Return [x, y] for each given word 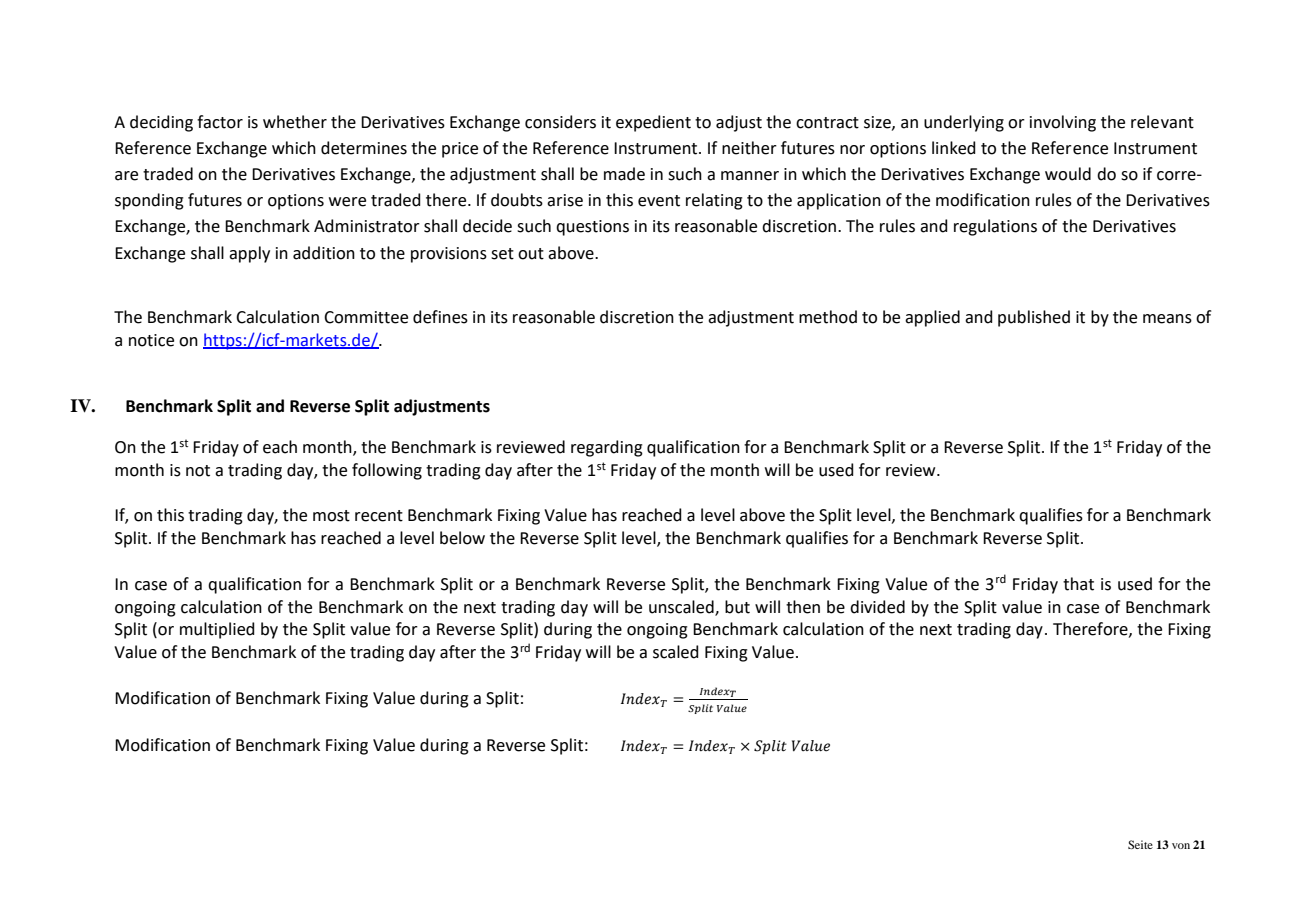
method [828, 317]
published [1034, 318]
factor [220, 122]
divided [877, 607]
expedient [653, 123]
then [803, 607]
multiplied [217, 630]
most [331, 516]
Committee [366, 317]
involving [1063, 123]
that [1078, 584]
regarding [607, 448]
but [737, 607]
